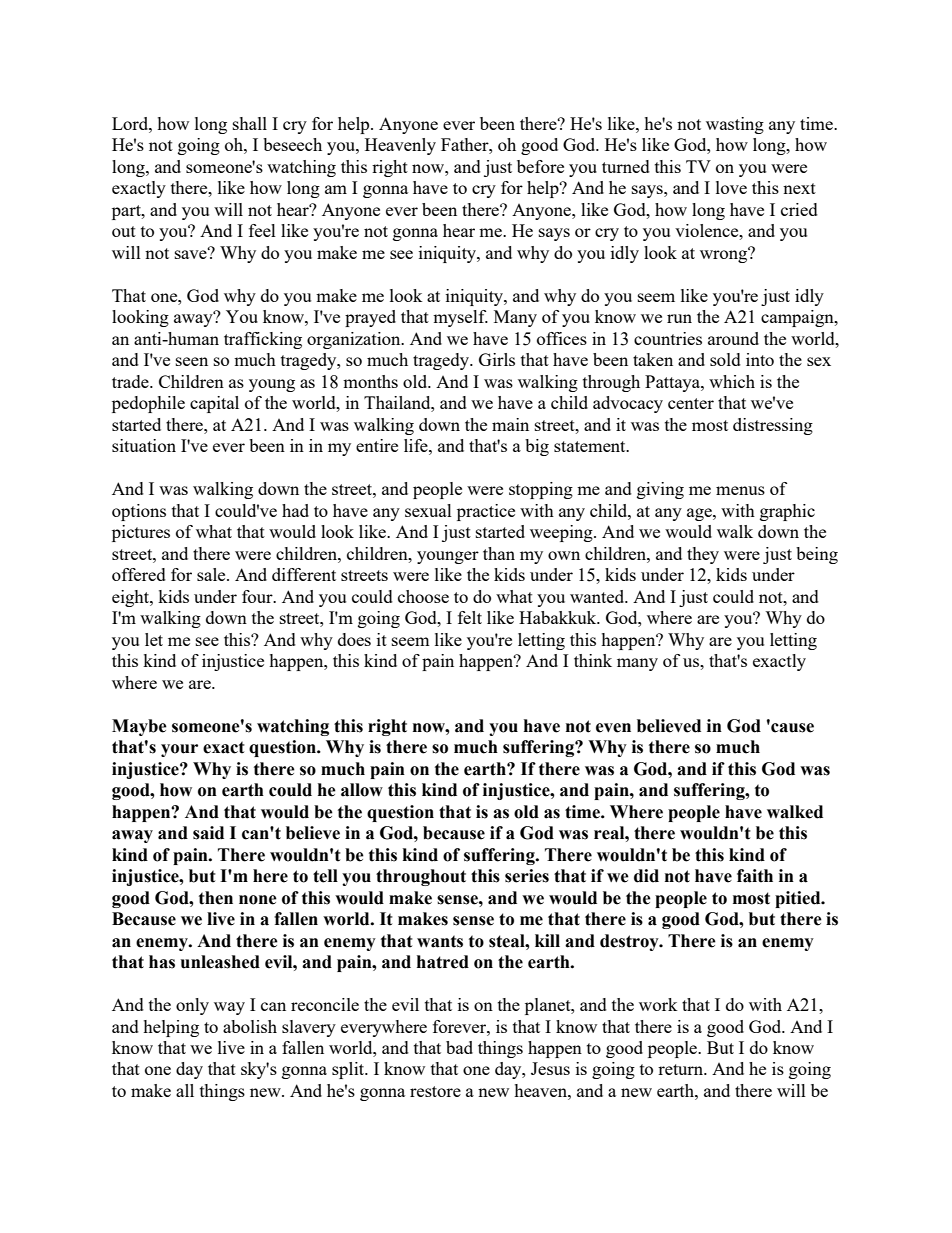 This screenshot has width=952, height=1233. Describe the element at coordinates (250, 123) in the screenshot. I see `shall` at that location.
